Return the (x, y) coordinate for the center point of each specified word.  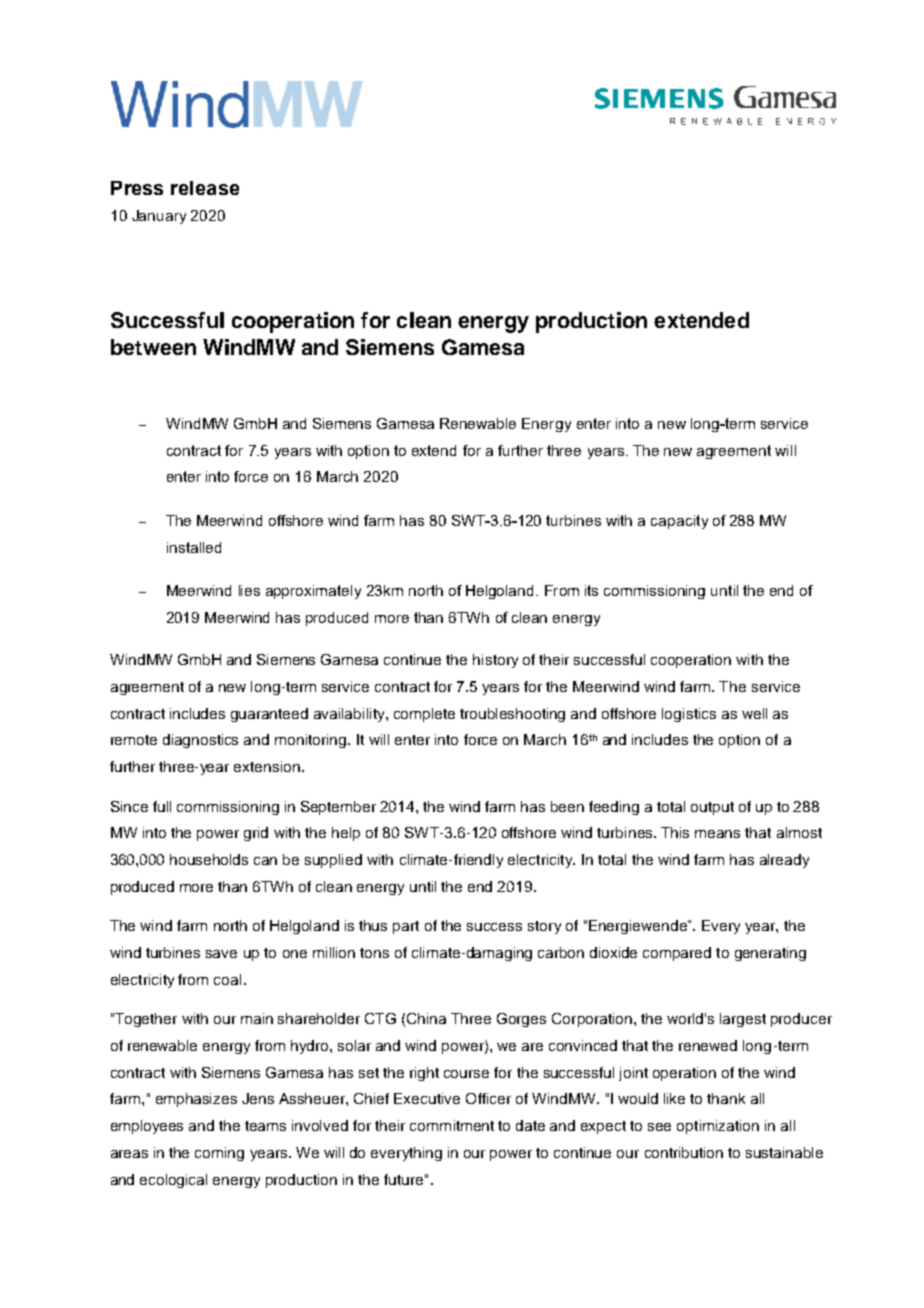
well (754, 713)
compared (677, 954)
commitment (452, 1125)
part (406, 927)
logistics (689, 715)
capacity (679, 522)
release (205, 188)
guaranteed (269, 715)
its (591, 590)
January (159, 217)
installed (194, 547)
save (221, 954)
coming (219, 1154)
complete (424, 715)
